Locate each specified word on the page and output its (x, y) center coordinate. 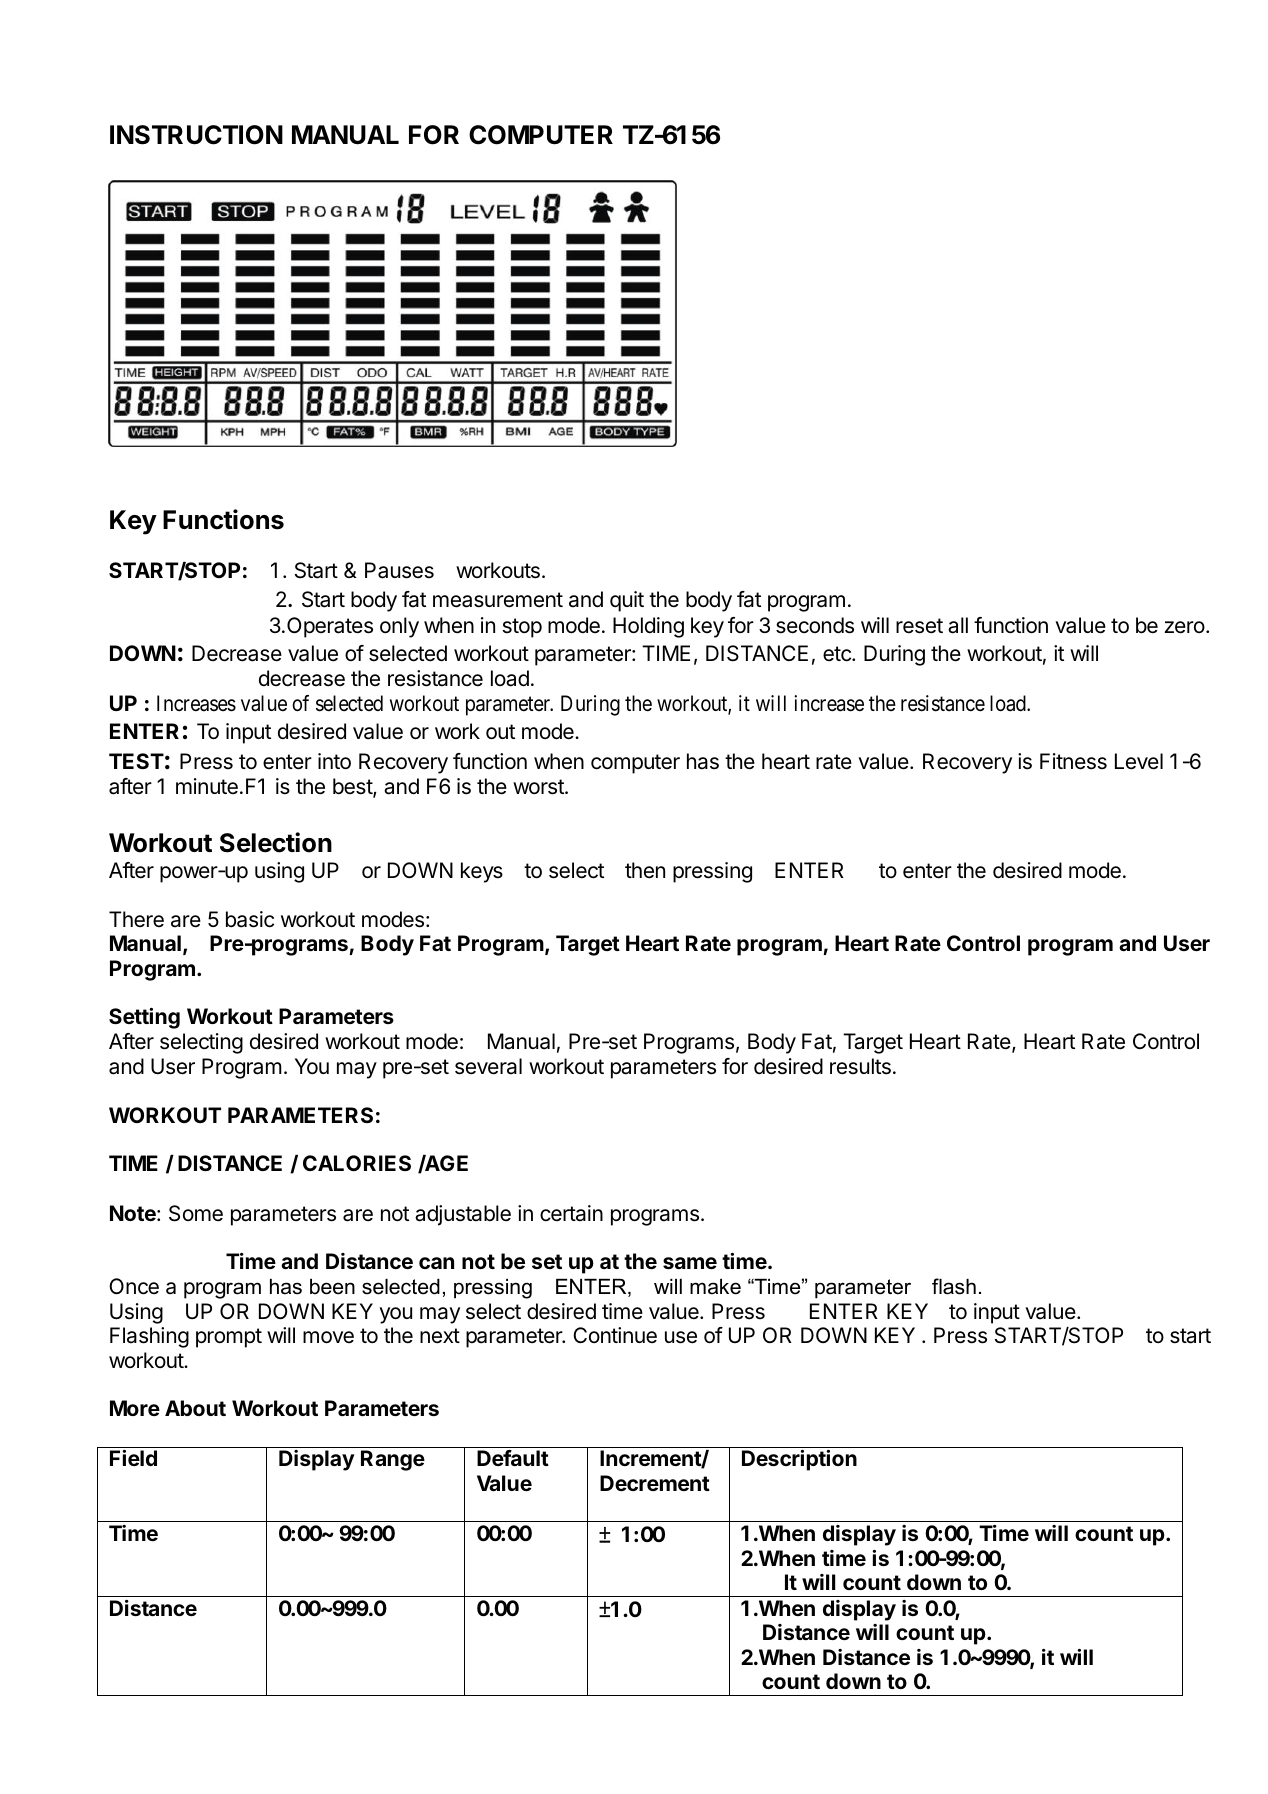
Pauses (399, 570)
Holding (648, 627)
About (195, 1408)
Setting (144, 1018)
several (488, 1066)
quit (627, 601)
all (958, 625)
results (860, 1066)
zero (1185, 627)
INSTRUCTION (196, 135)
